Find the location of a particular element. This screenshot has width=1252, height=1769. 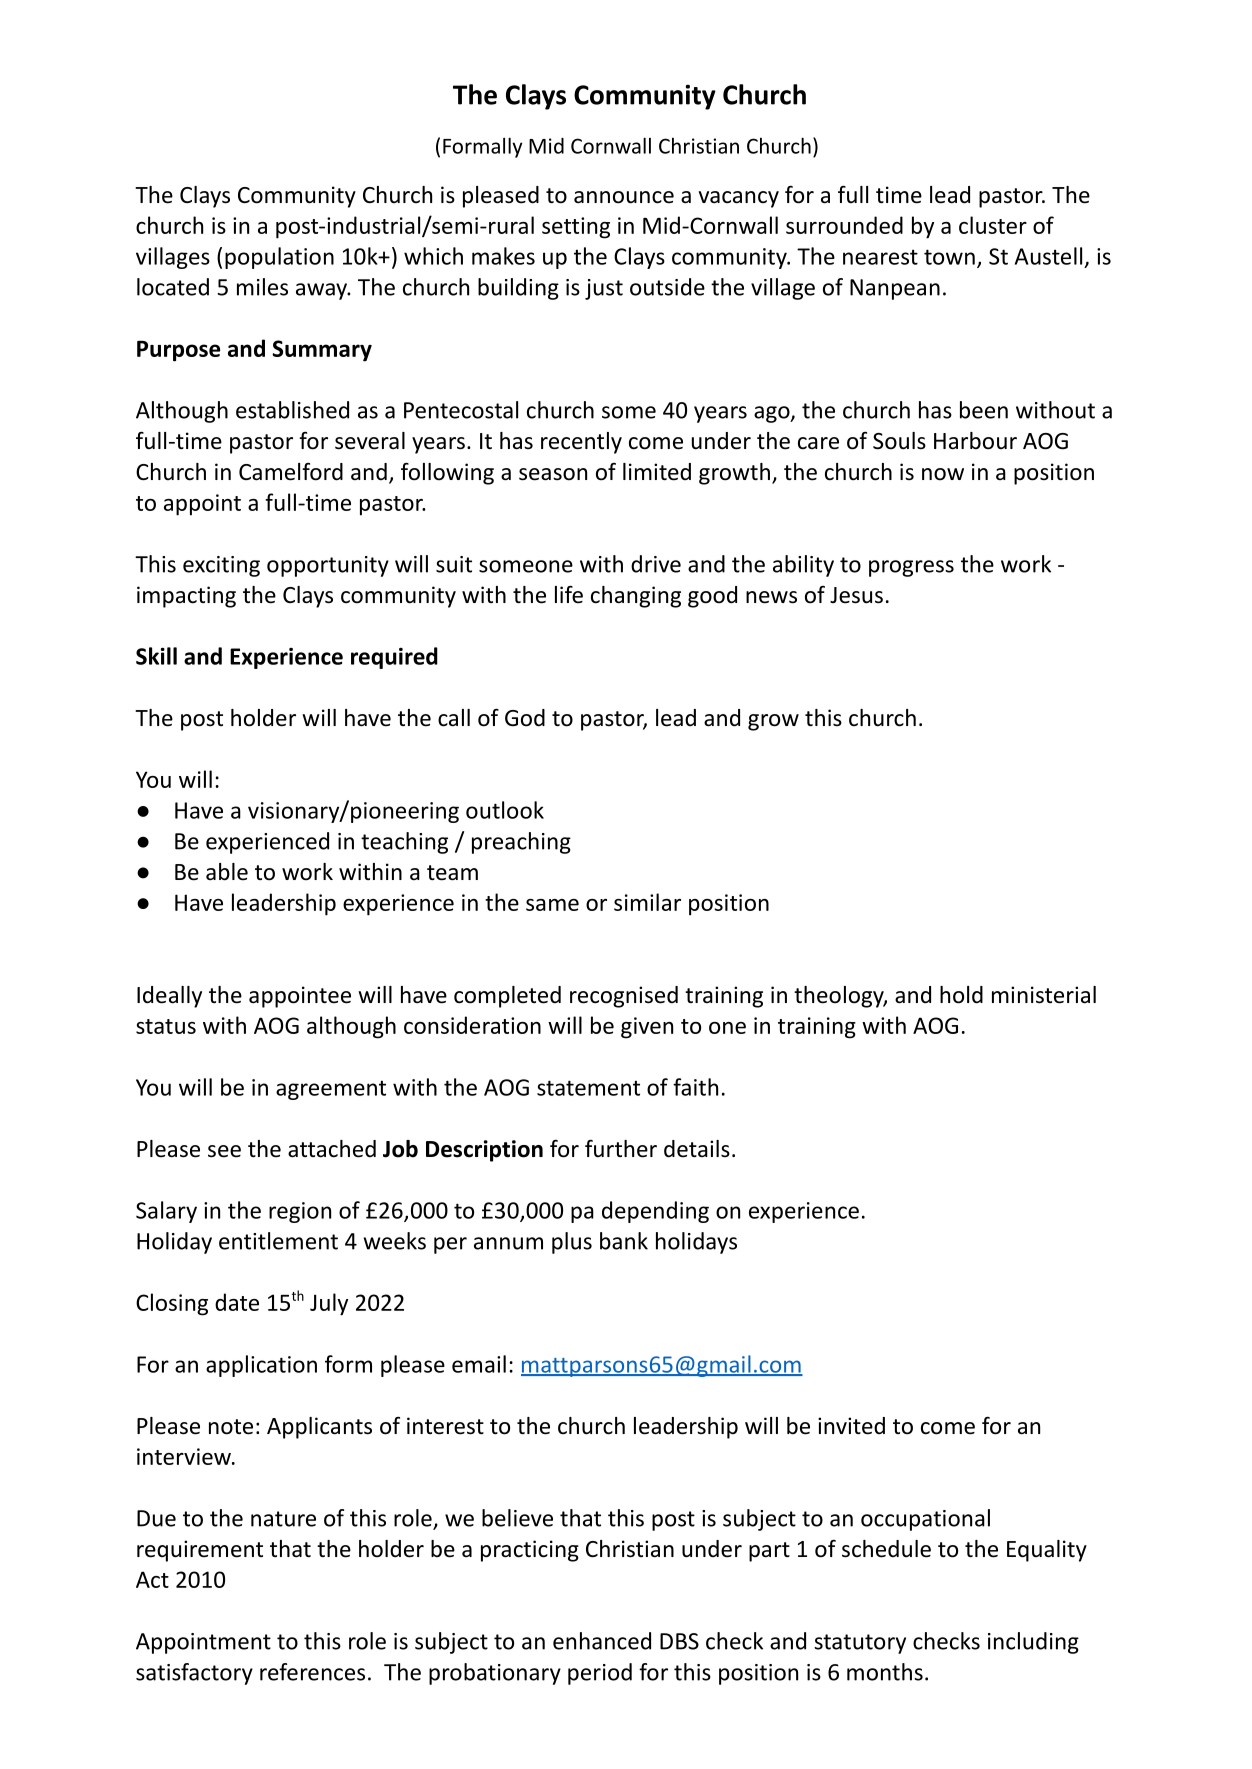

references is located at coordinates (312, 1672).
